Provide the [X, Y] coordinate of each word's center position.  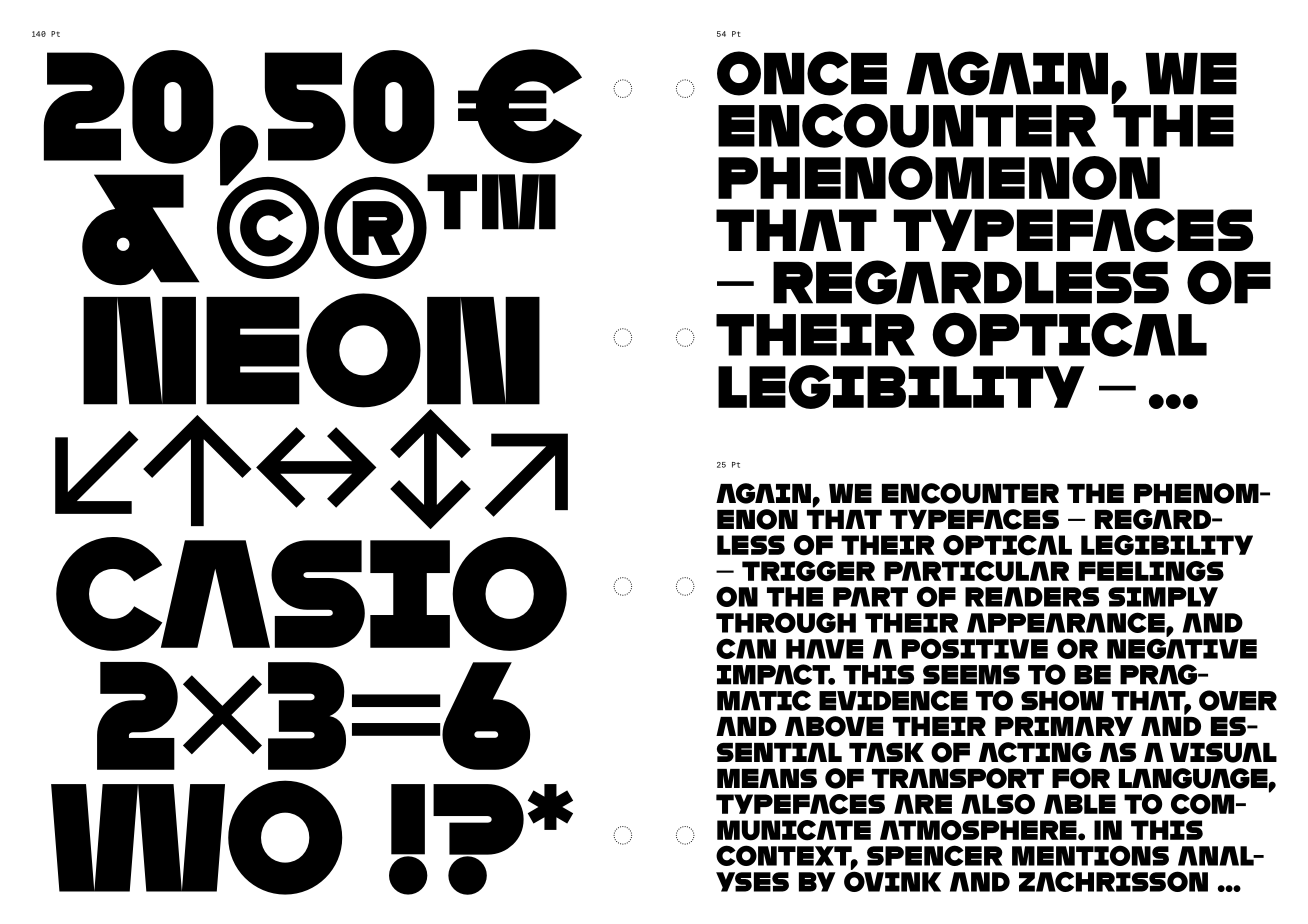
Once [802, 73]
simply [1163, 597]
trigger [808, 571]
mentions [1090, 855]
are [923, 804]
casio [311, 594]
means [767, 778]
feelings [1151, 571]
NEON [311, 351]
